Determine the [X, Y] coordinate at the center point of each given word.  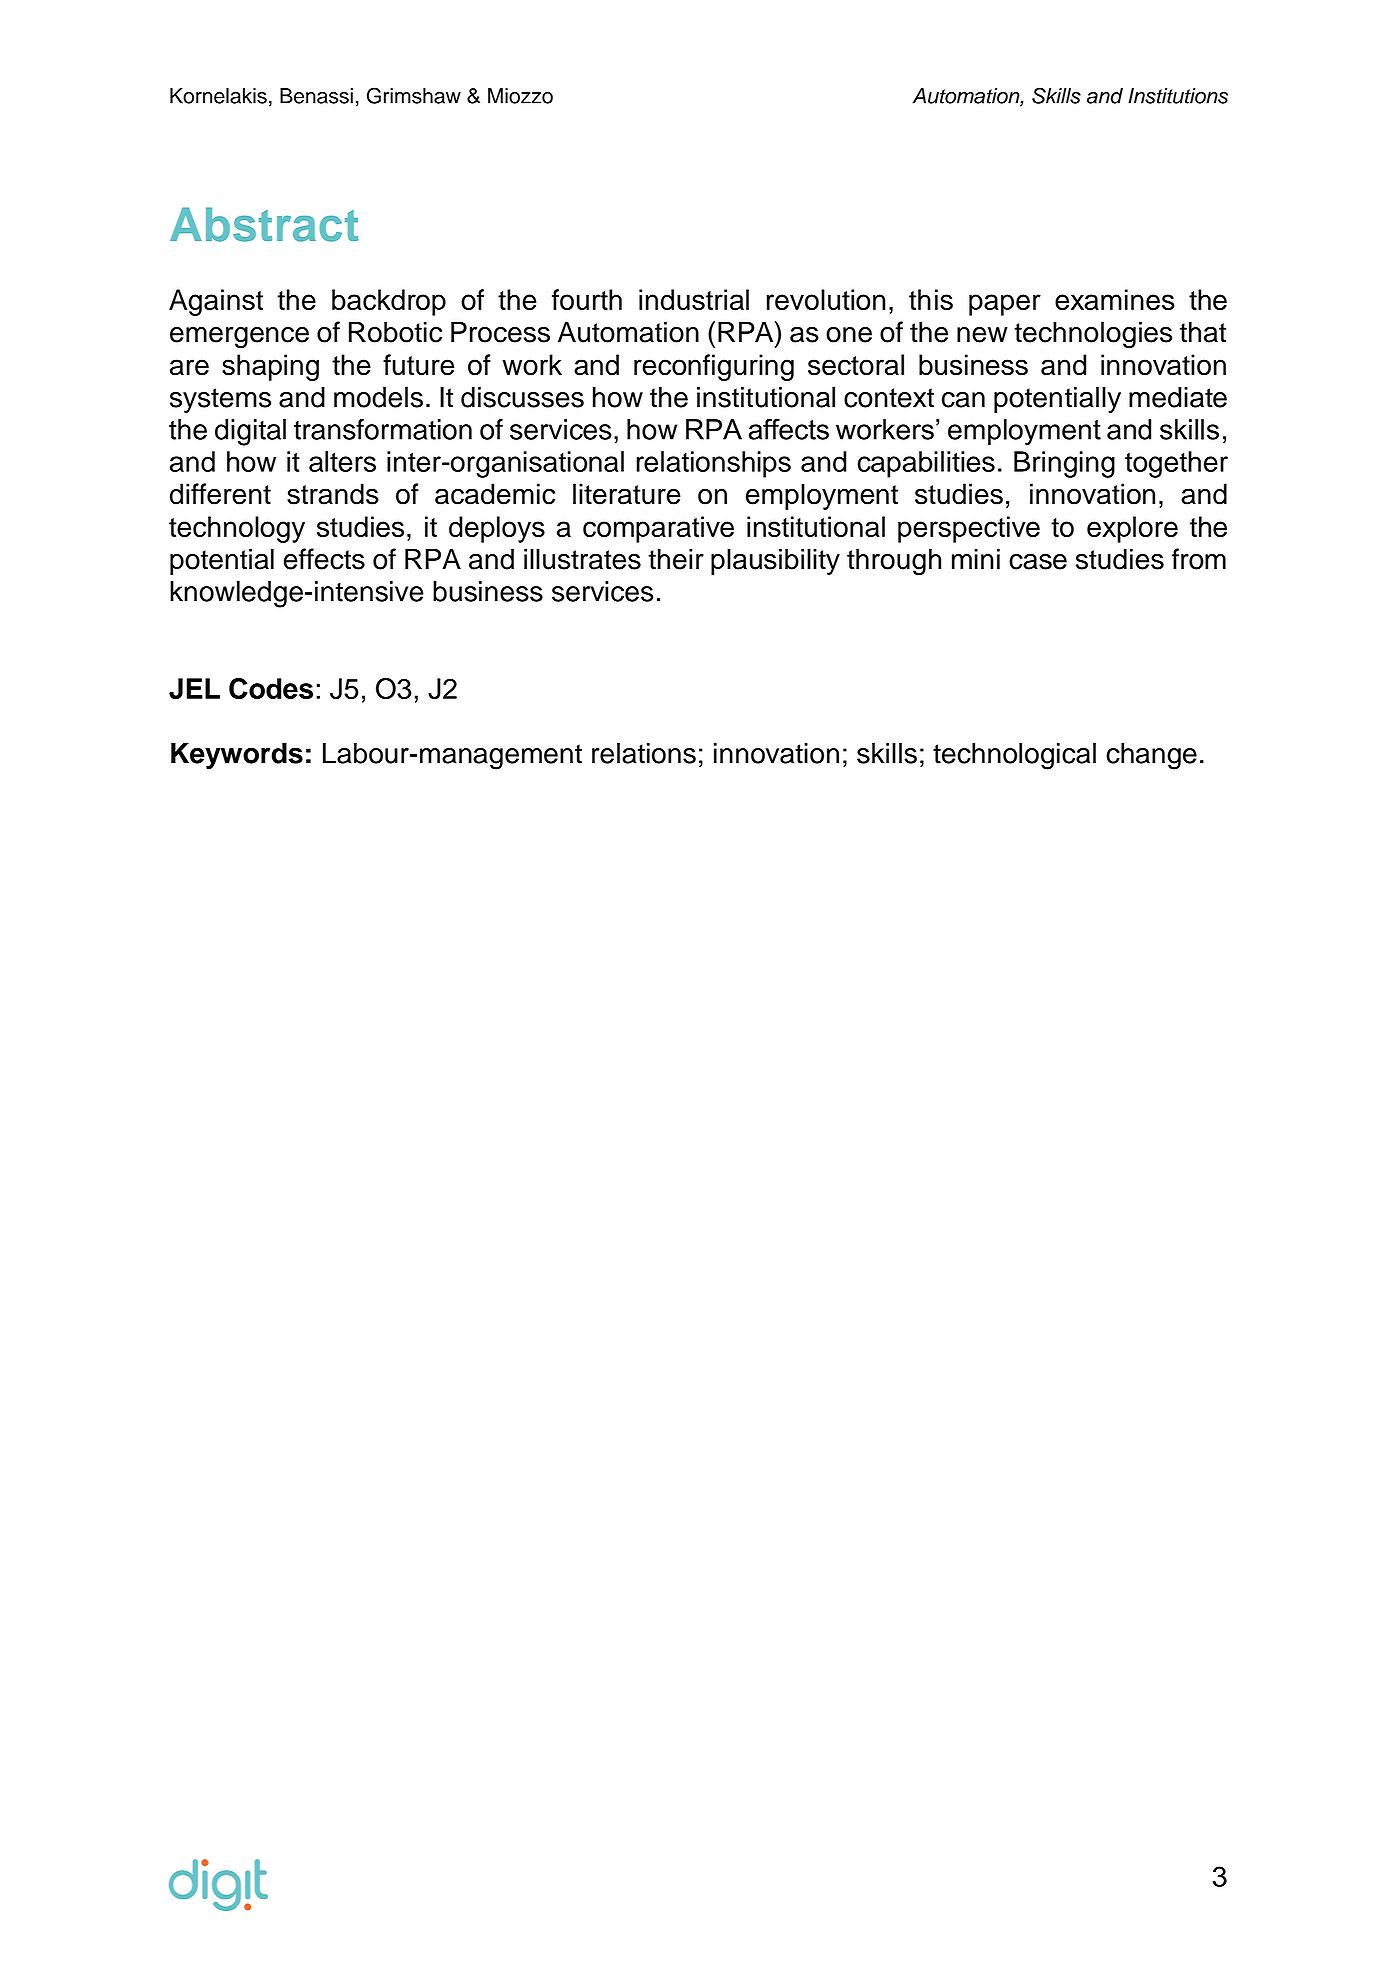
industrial [694, 299]
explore [1132, 529]
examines [1115, 299]
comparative [658, 529]
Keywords [237, 756]
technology [237, 529]
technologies [1093, 334]
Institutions [1178, 96]
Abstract [264, 224]
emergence [239, 338]
